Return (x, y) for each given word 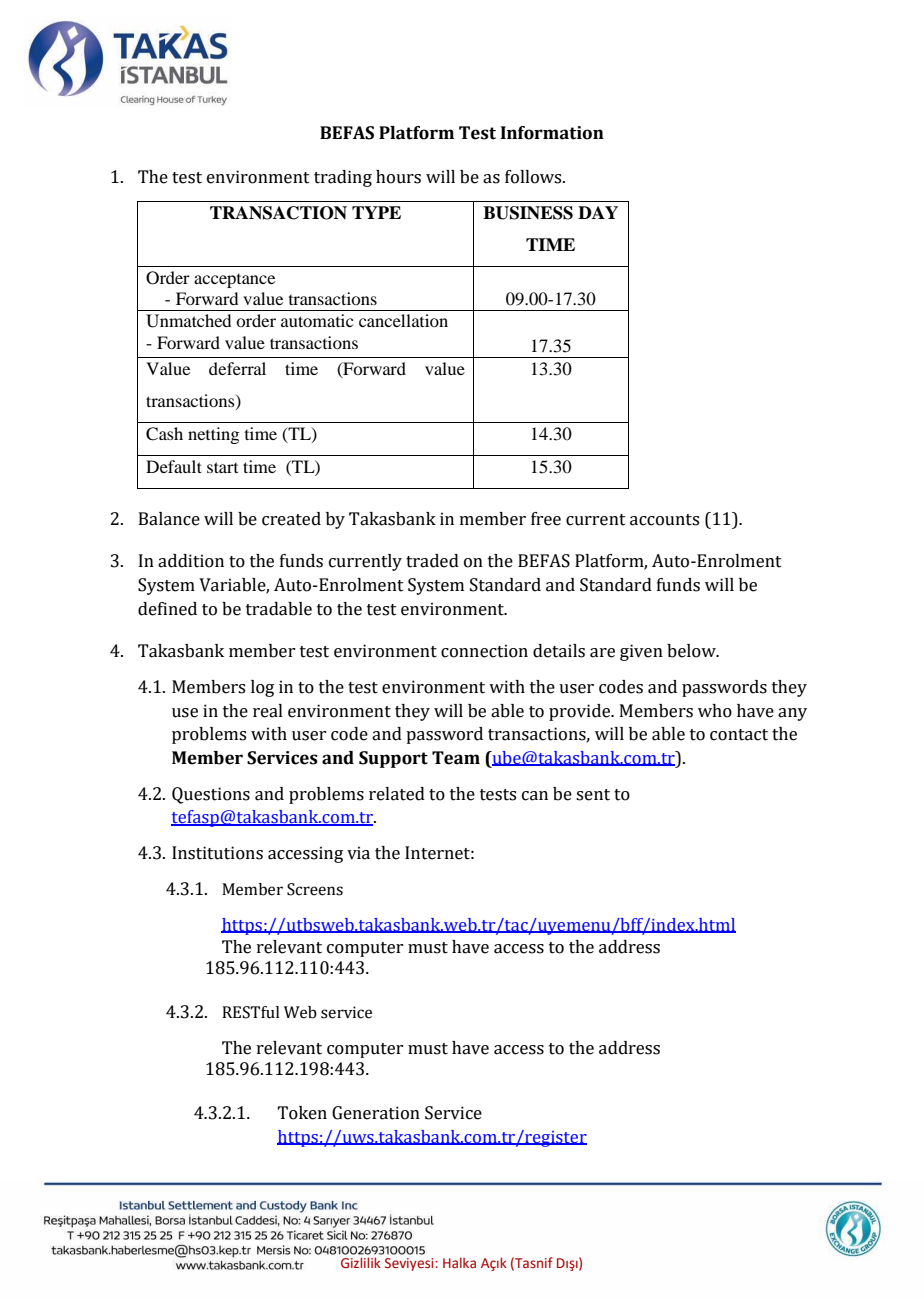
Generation (376, 1113)
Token (302, 1113)
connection (484, 651)
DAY (598, 212)
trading (343, 178)
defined (167, 609)
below (692, 651)
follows (534, 177)
